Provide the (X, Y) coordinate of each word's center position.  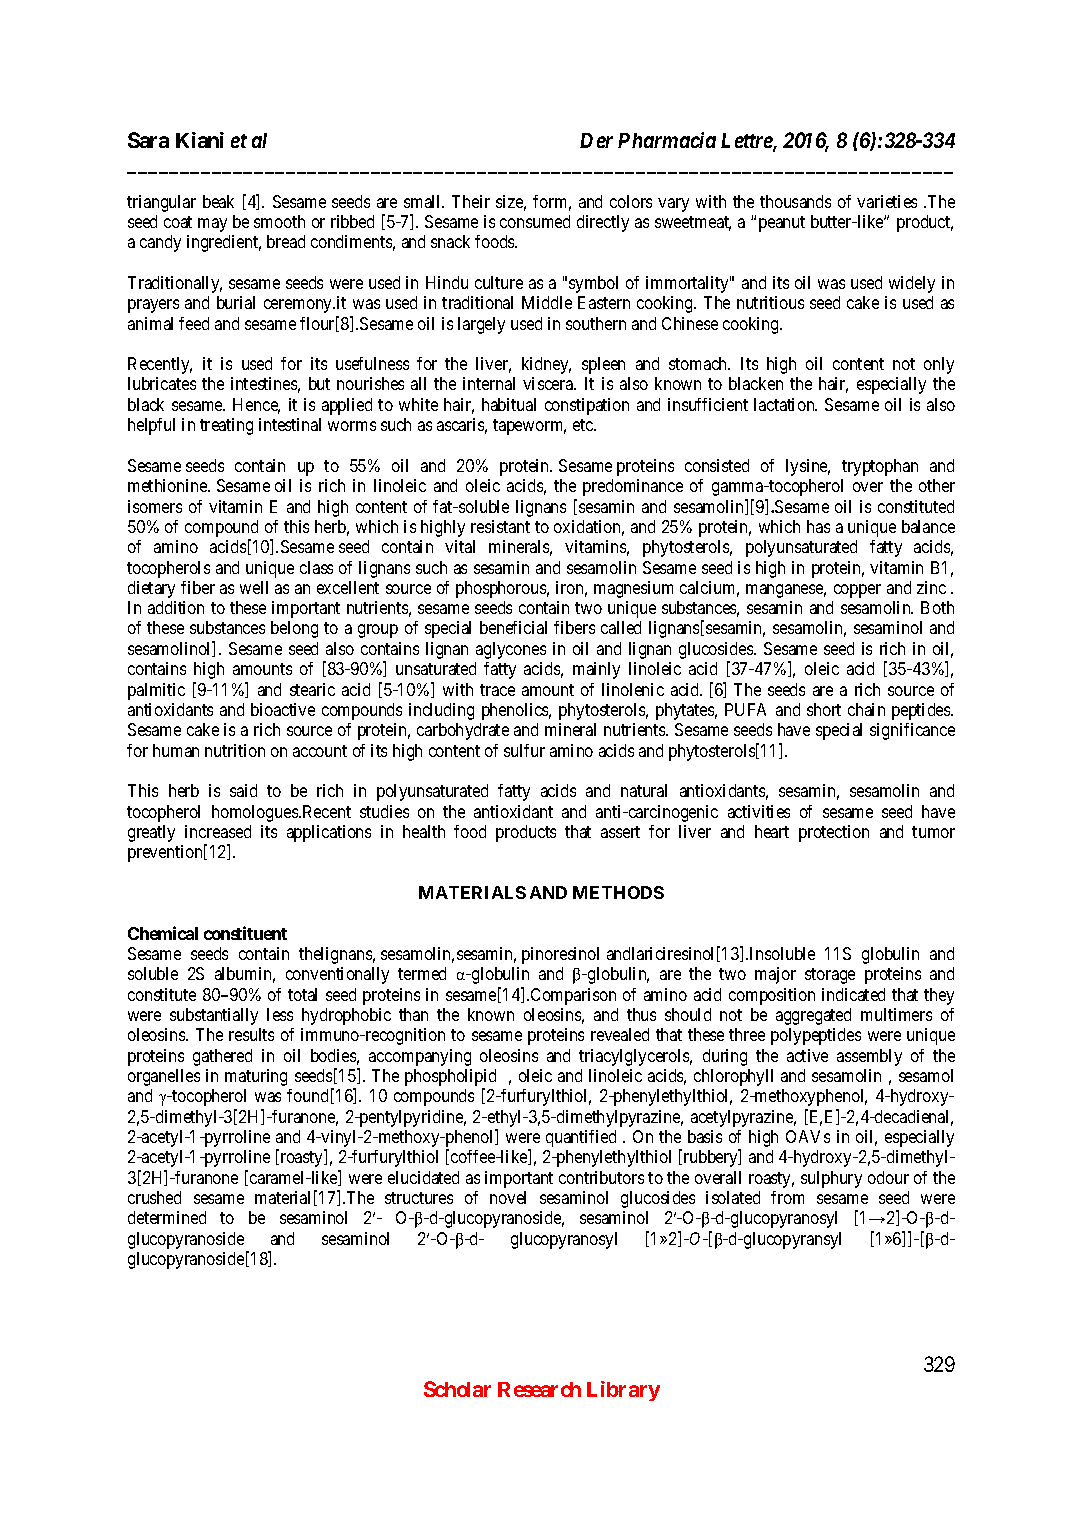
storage (830, 976)
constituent (245, 933)
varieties (887, 201)
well (254, 587)
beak (218, 201)
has (818, 526)
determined (167, 1217)
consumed (535, 221)
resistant (500, 526)
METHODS (618, 892)
